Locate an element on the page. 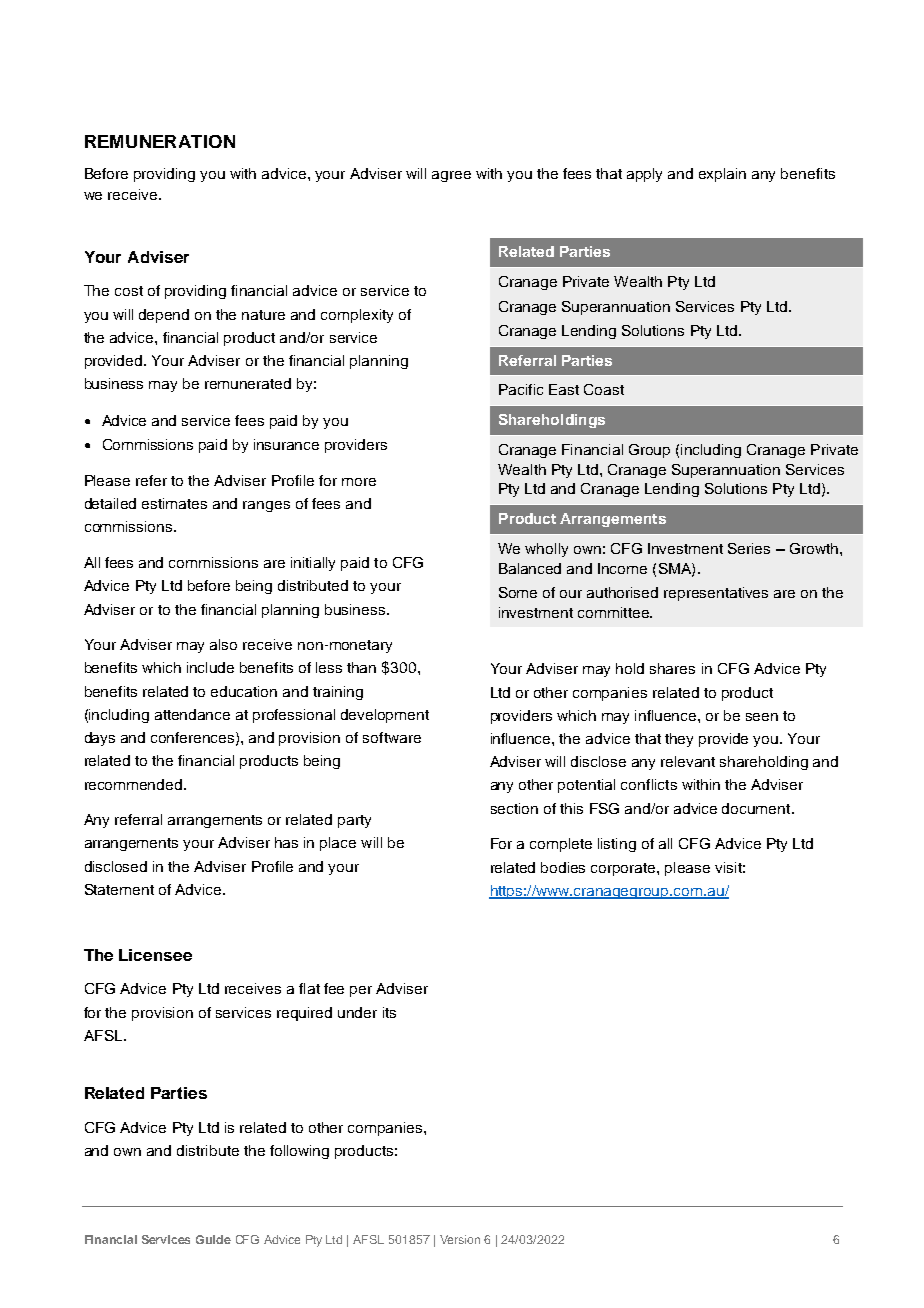  Guide is located at coordinates (213, 1239).
